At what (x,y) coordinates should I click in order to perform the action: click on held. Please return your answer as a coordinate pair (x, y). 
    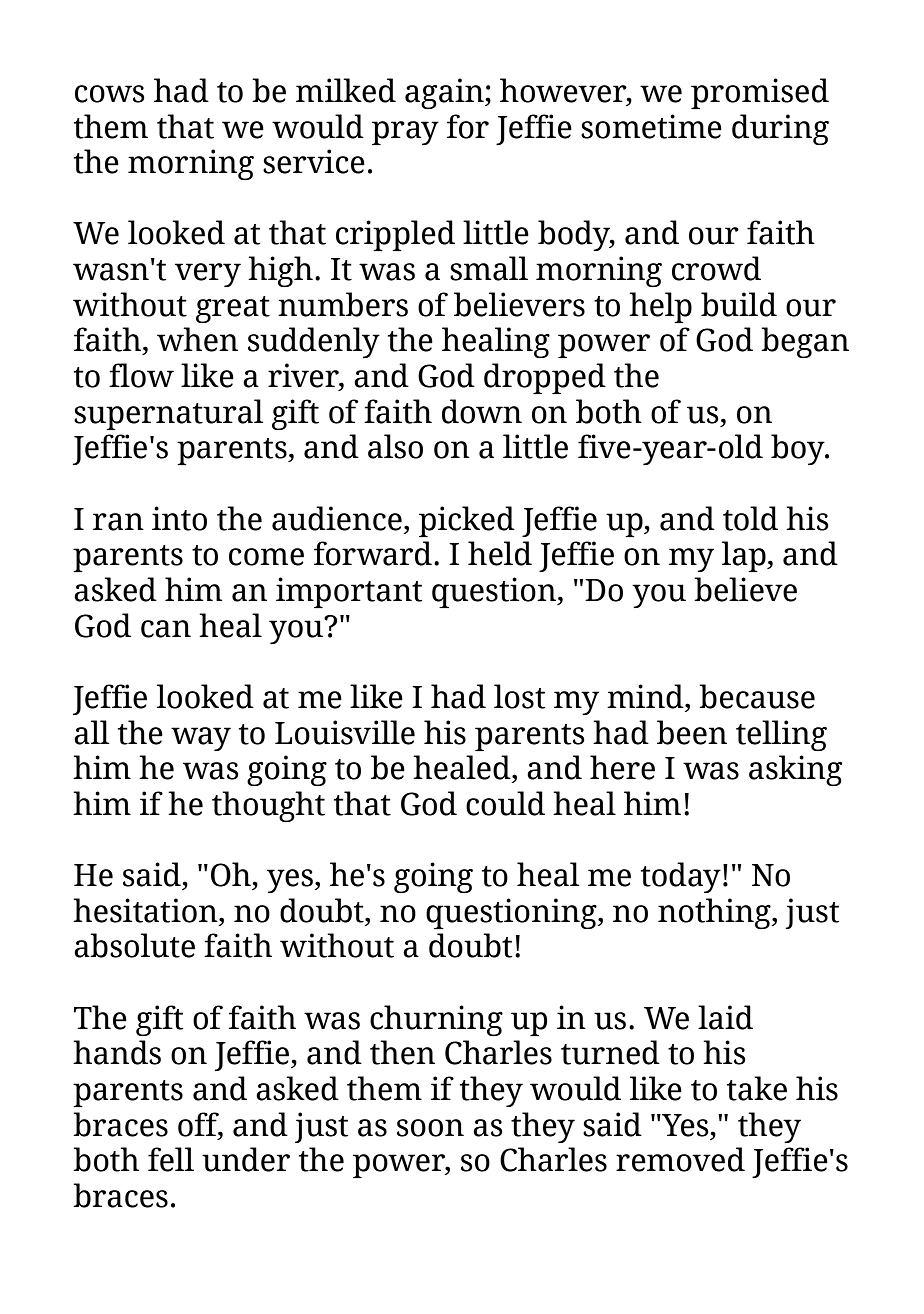
    Looking at the image, I should click on (500, 553).
